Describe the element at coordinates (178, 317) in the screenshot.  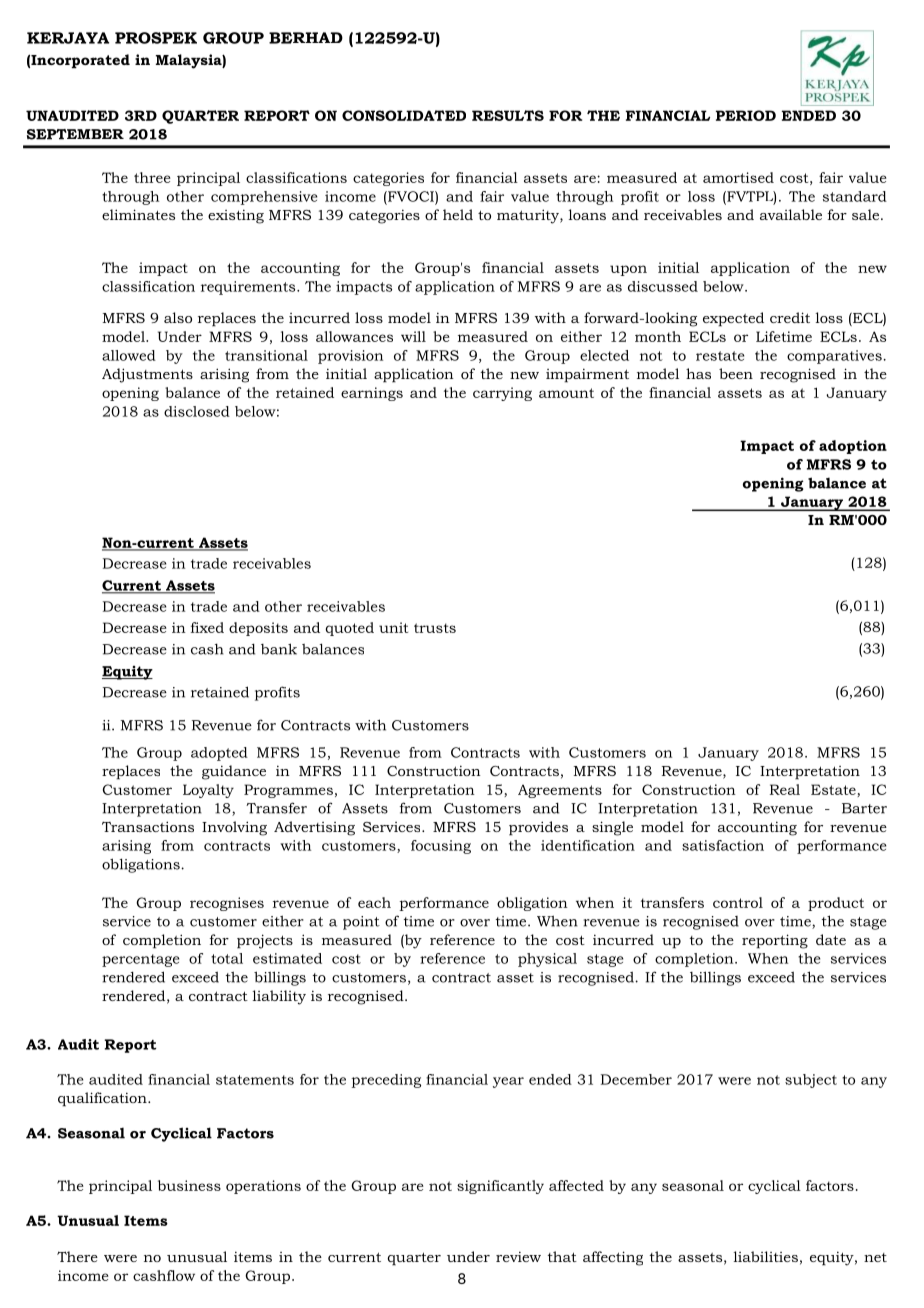
I see `also` at that location.
